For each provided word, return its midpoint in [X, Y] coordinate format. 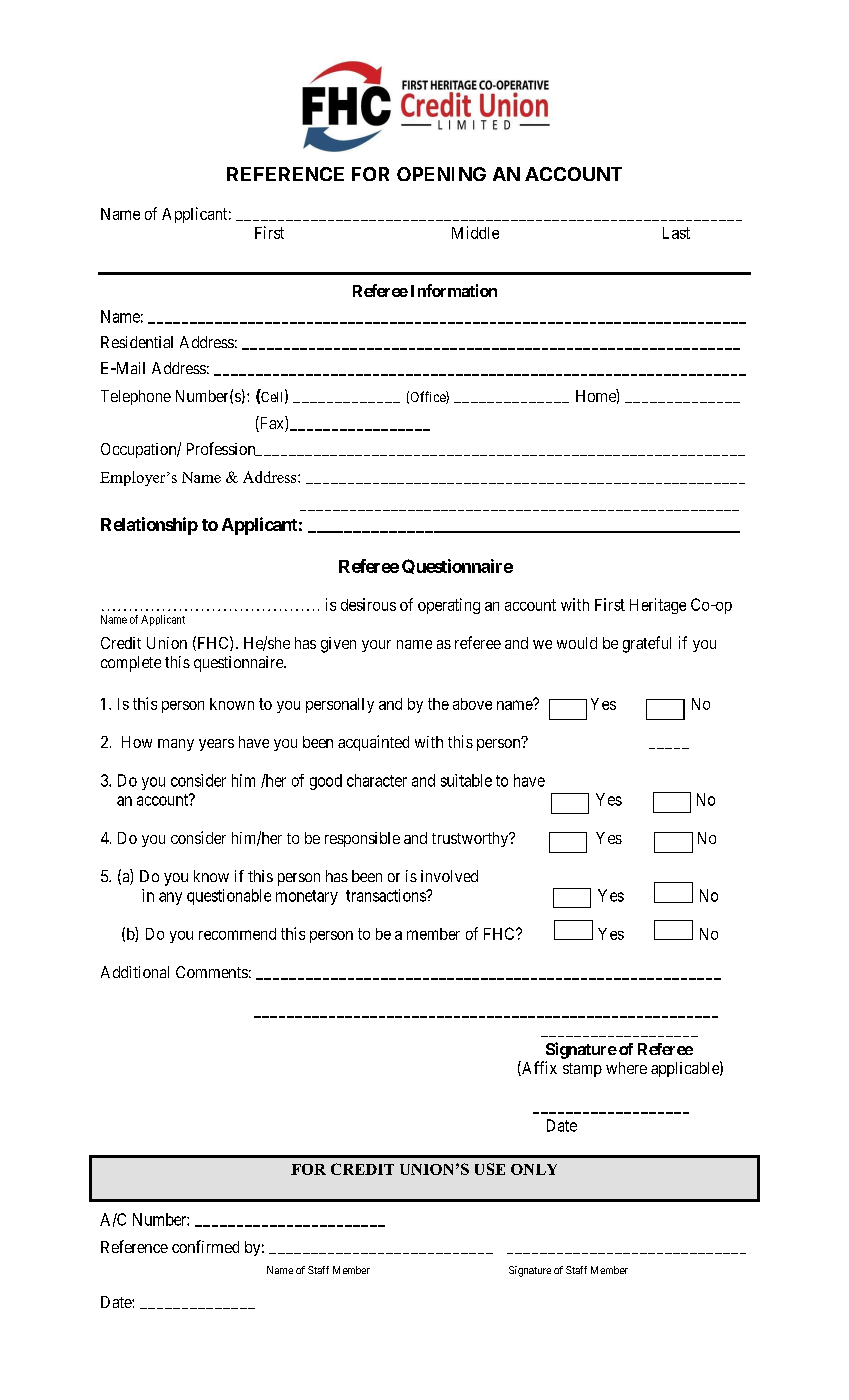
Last [676, 233]
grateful [647, 644]
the [438, 704]
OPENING [441, 174]
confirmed [205, 1246]
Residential [137, 342]
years [216, 745]
